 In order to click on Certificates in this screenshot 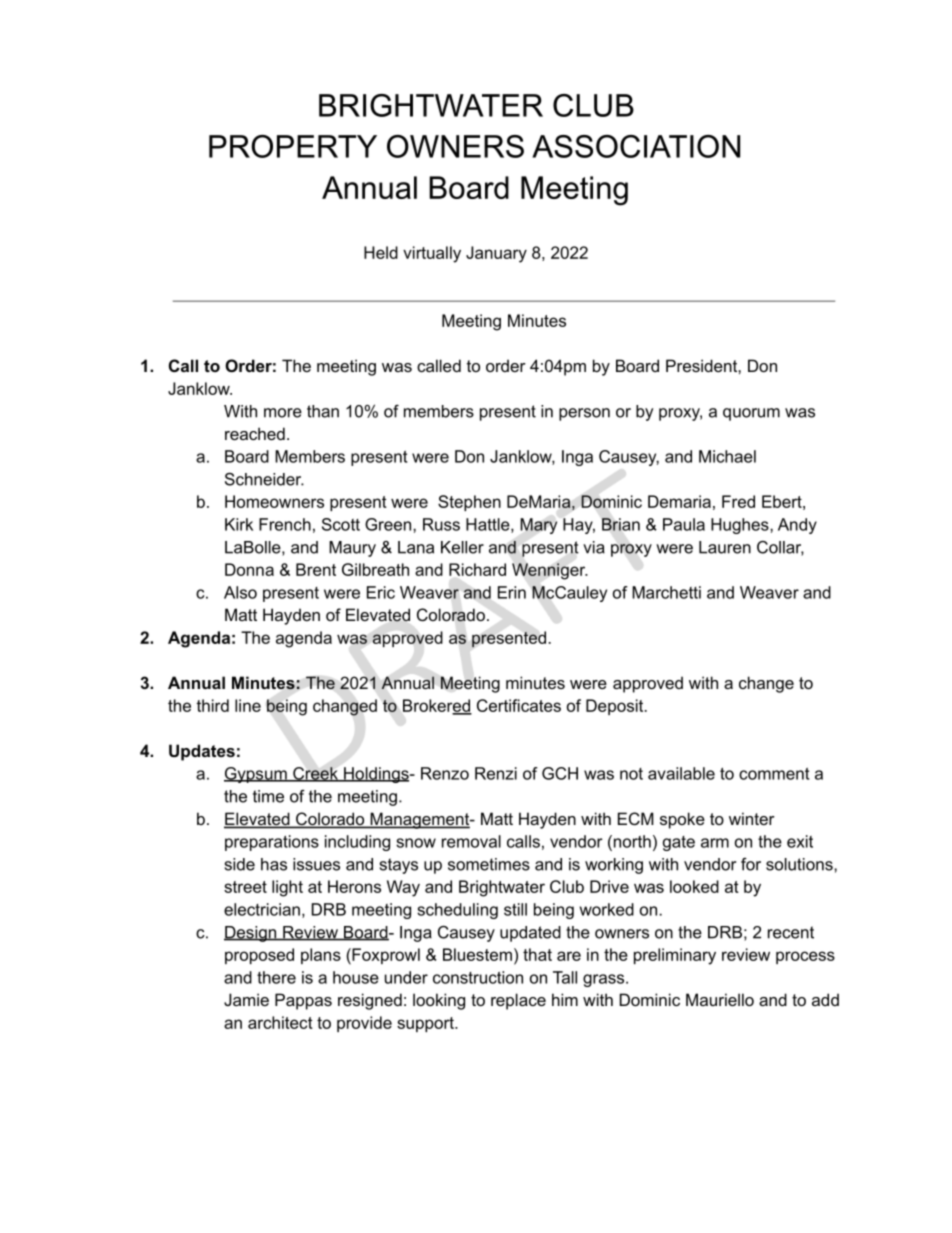, I will do `click(519, 705)`.
